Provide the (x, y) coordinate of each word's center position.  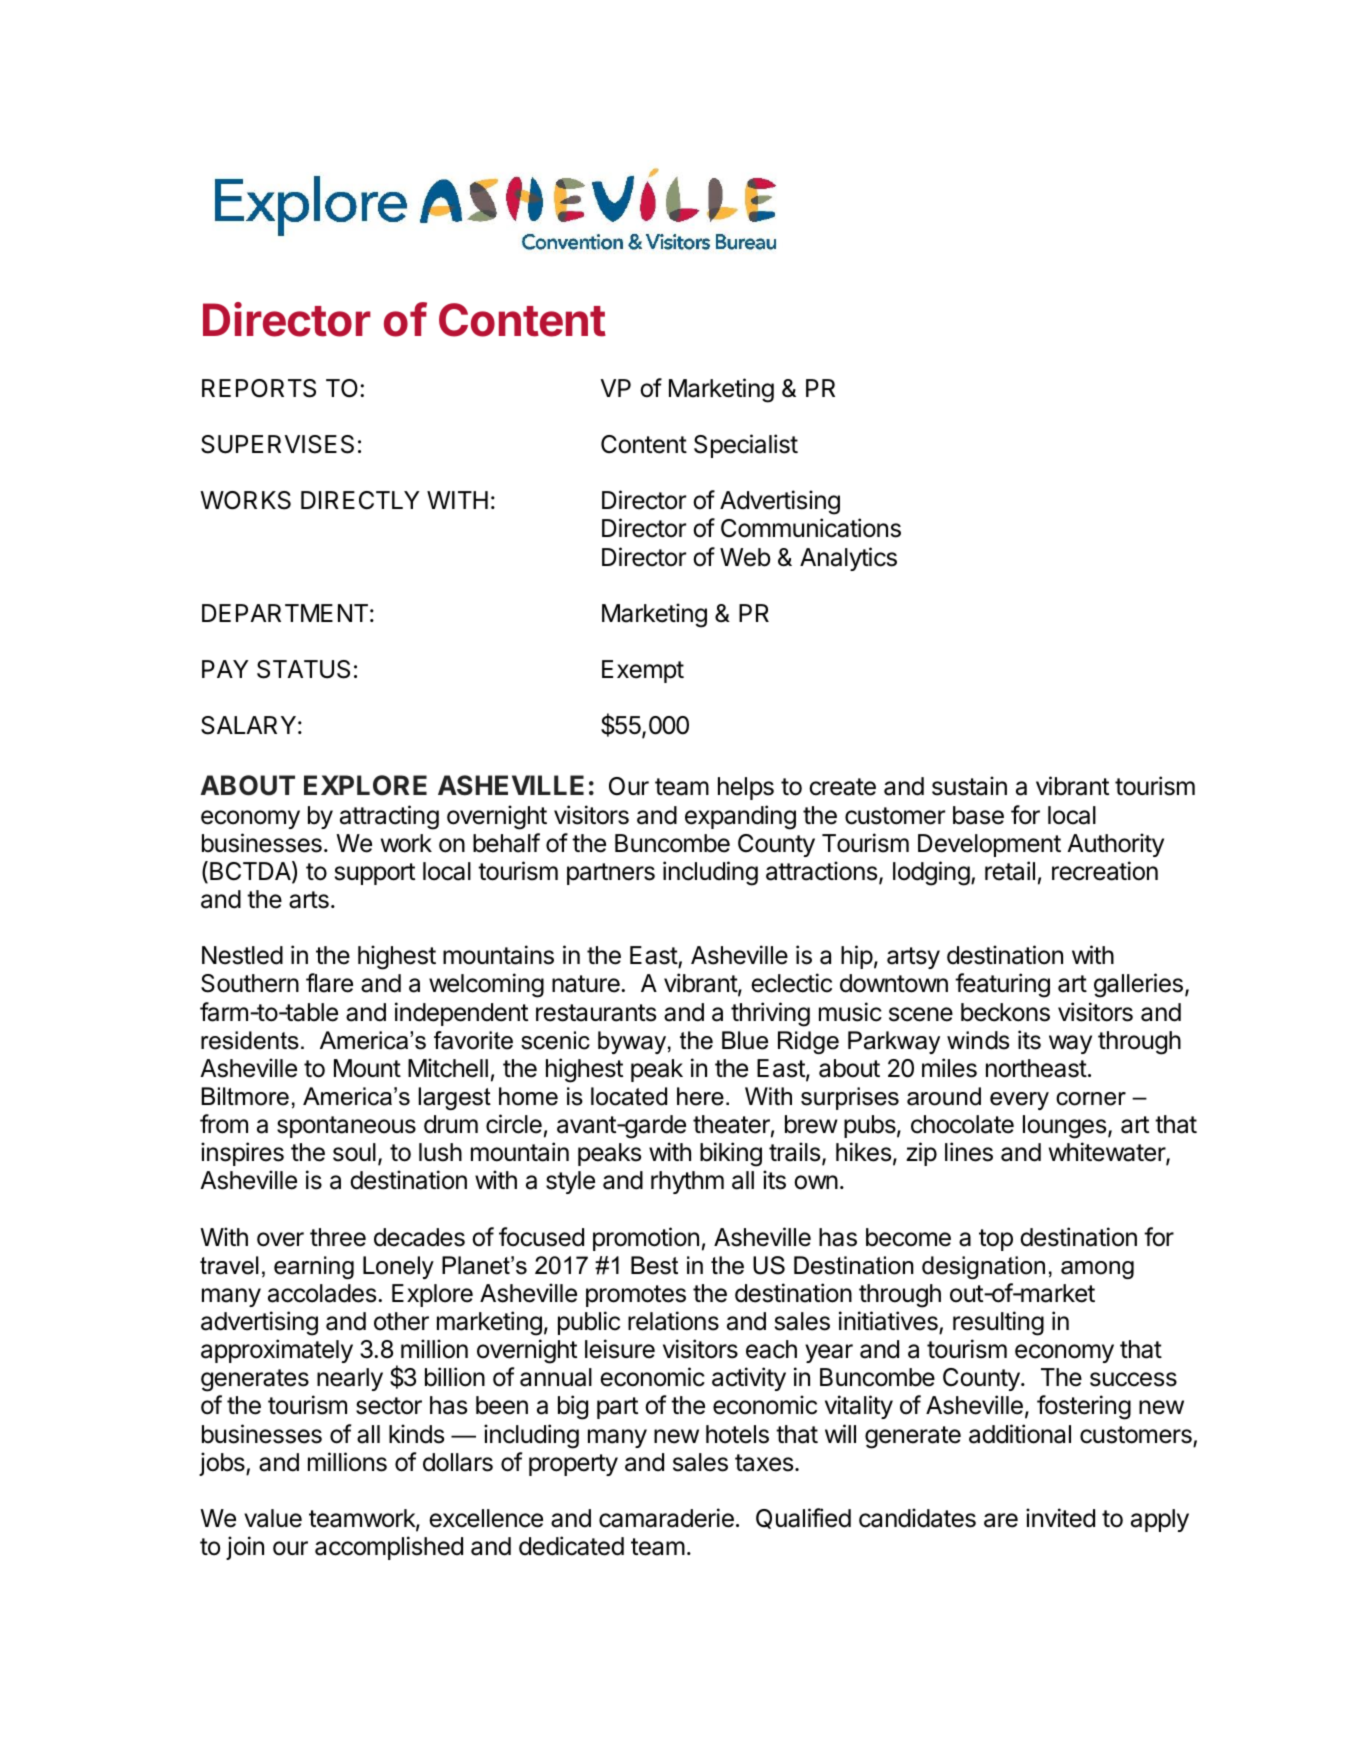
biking (731, 1154)
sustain (969, 786)
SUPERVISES (277, 444)
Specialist (746, 446)
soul (354, 1152)
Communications (811, 528)
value (273, 1518)
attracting (389, 817)
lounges (1064, 1127)
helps (746, 788)
